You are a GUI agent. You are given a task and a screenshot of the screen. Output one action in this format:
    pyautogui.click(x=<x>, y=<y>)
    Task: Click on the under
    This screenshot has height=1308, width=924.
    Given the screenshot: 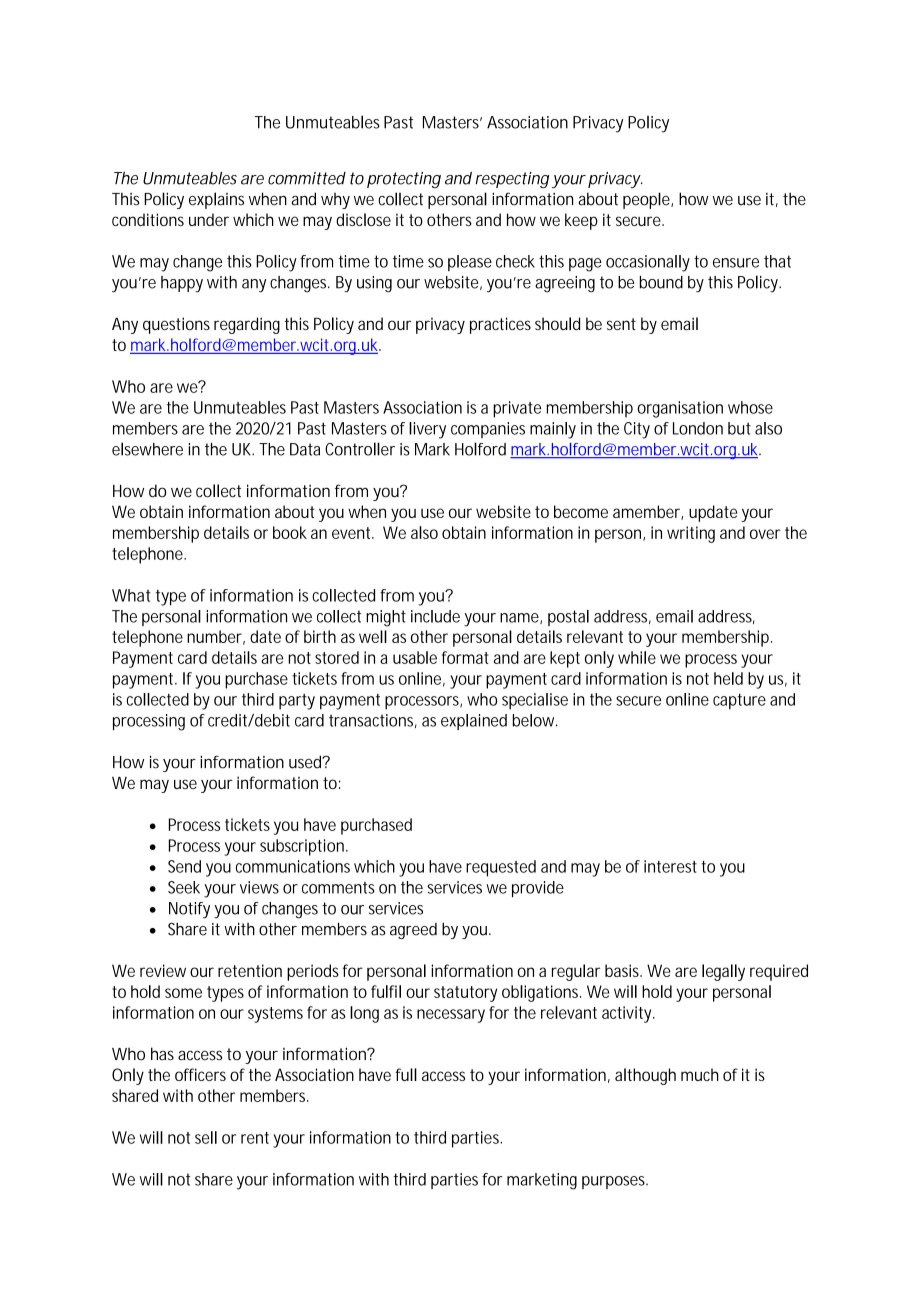 What is the action you would take?
    pyautogui.click(x=209, y=219)
